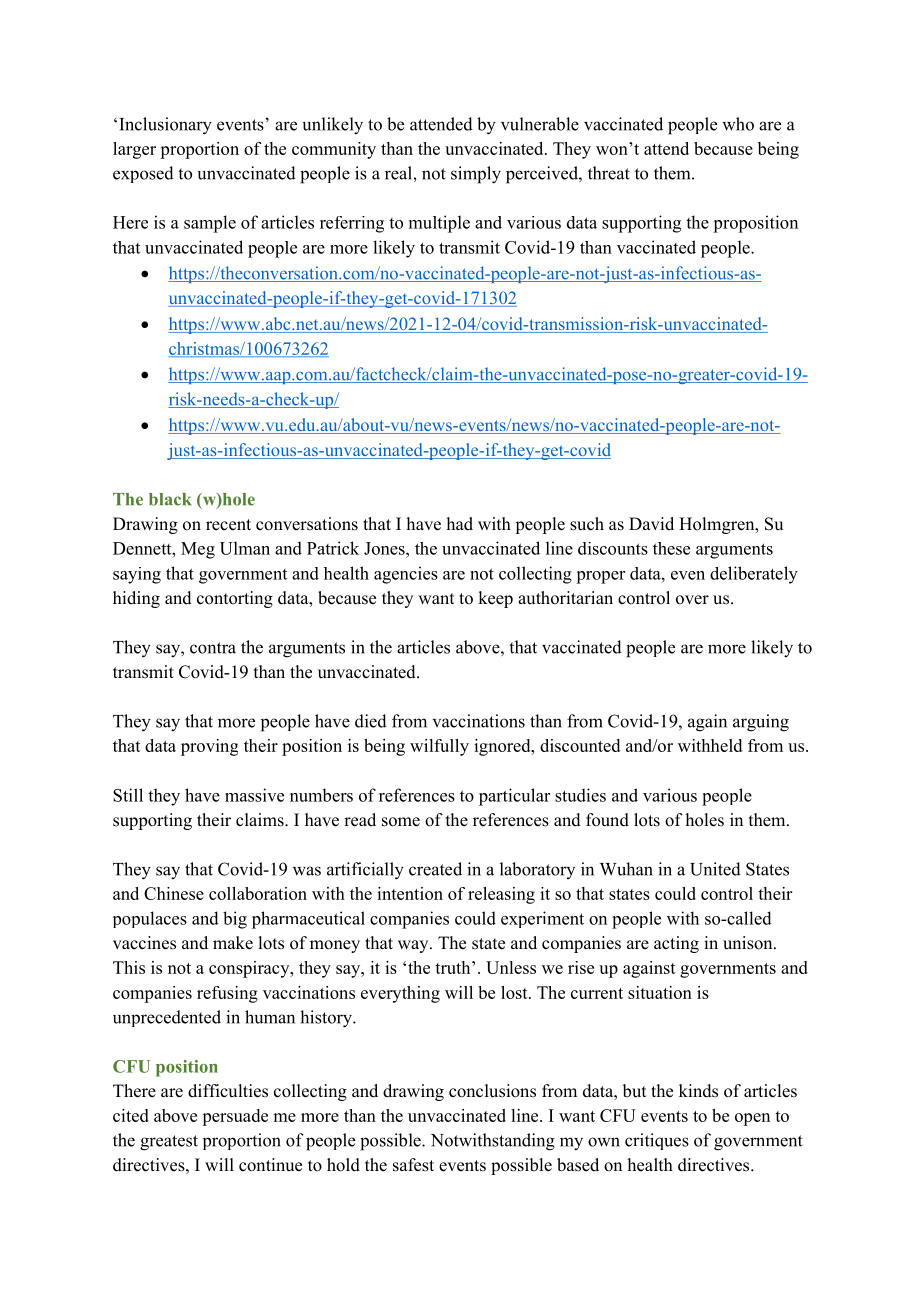 This screenshot has height=1308, width=924. What do you see at coordinates (209, 747) in the screenshot?
I see `proving` at bounding box center [209, 747].
